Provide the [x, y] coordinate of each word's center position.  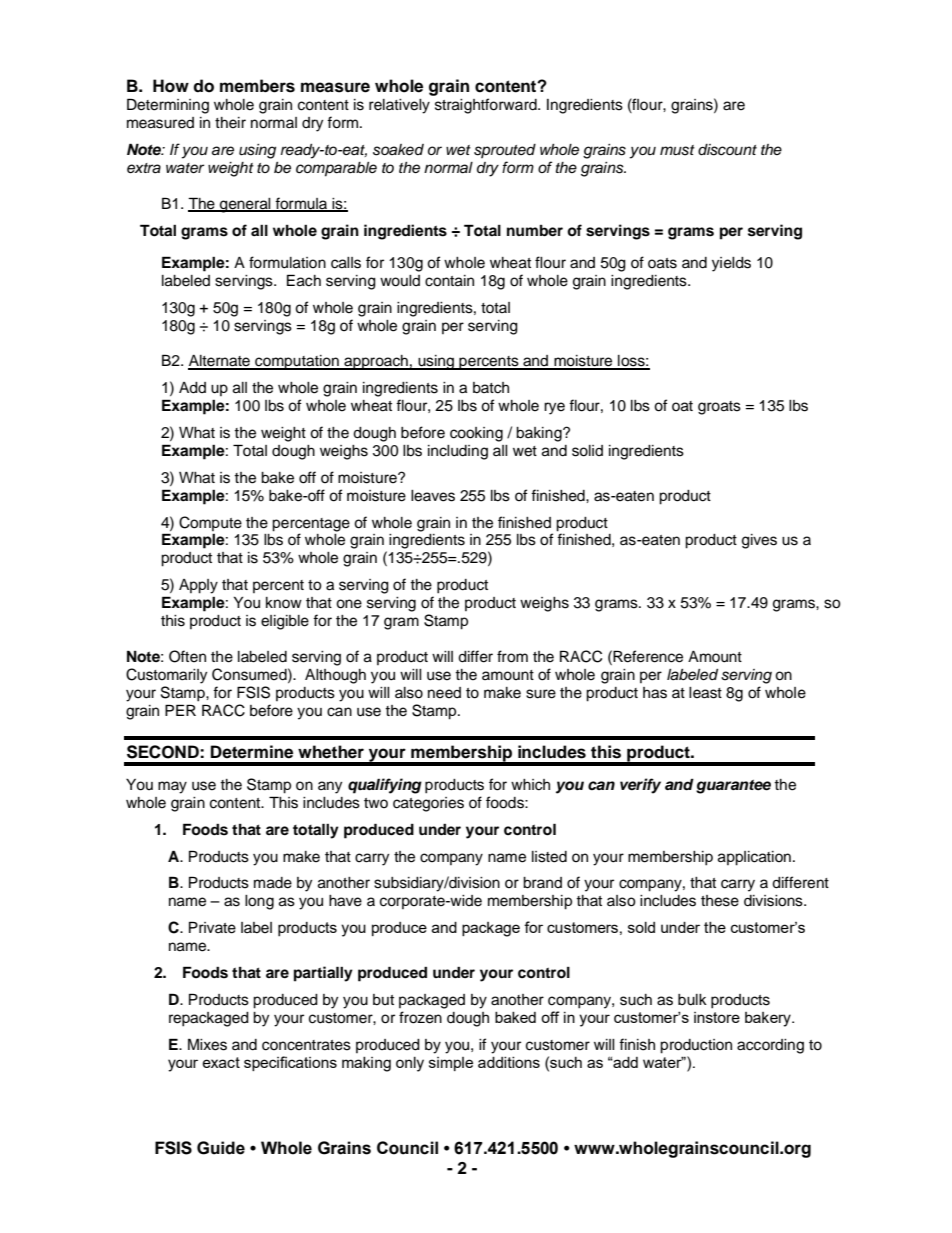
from [512, 656]
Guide [221, 1148]
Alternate [220, 362]
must [677, 150]
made [273, 883]
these [720, 901]
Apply [198, 586]
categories [428, 804]
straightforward [487, 106]
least [705, 693]
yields [731, 264]
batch [491, 388]
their [230, 123]
